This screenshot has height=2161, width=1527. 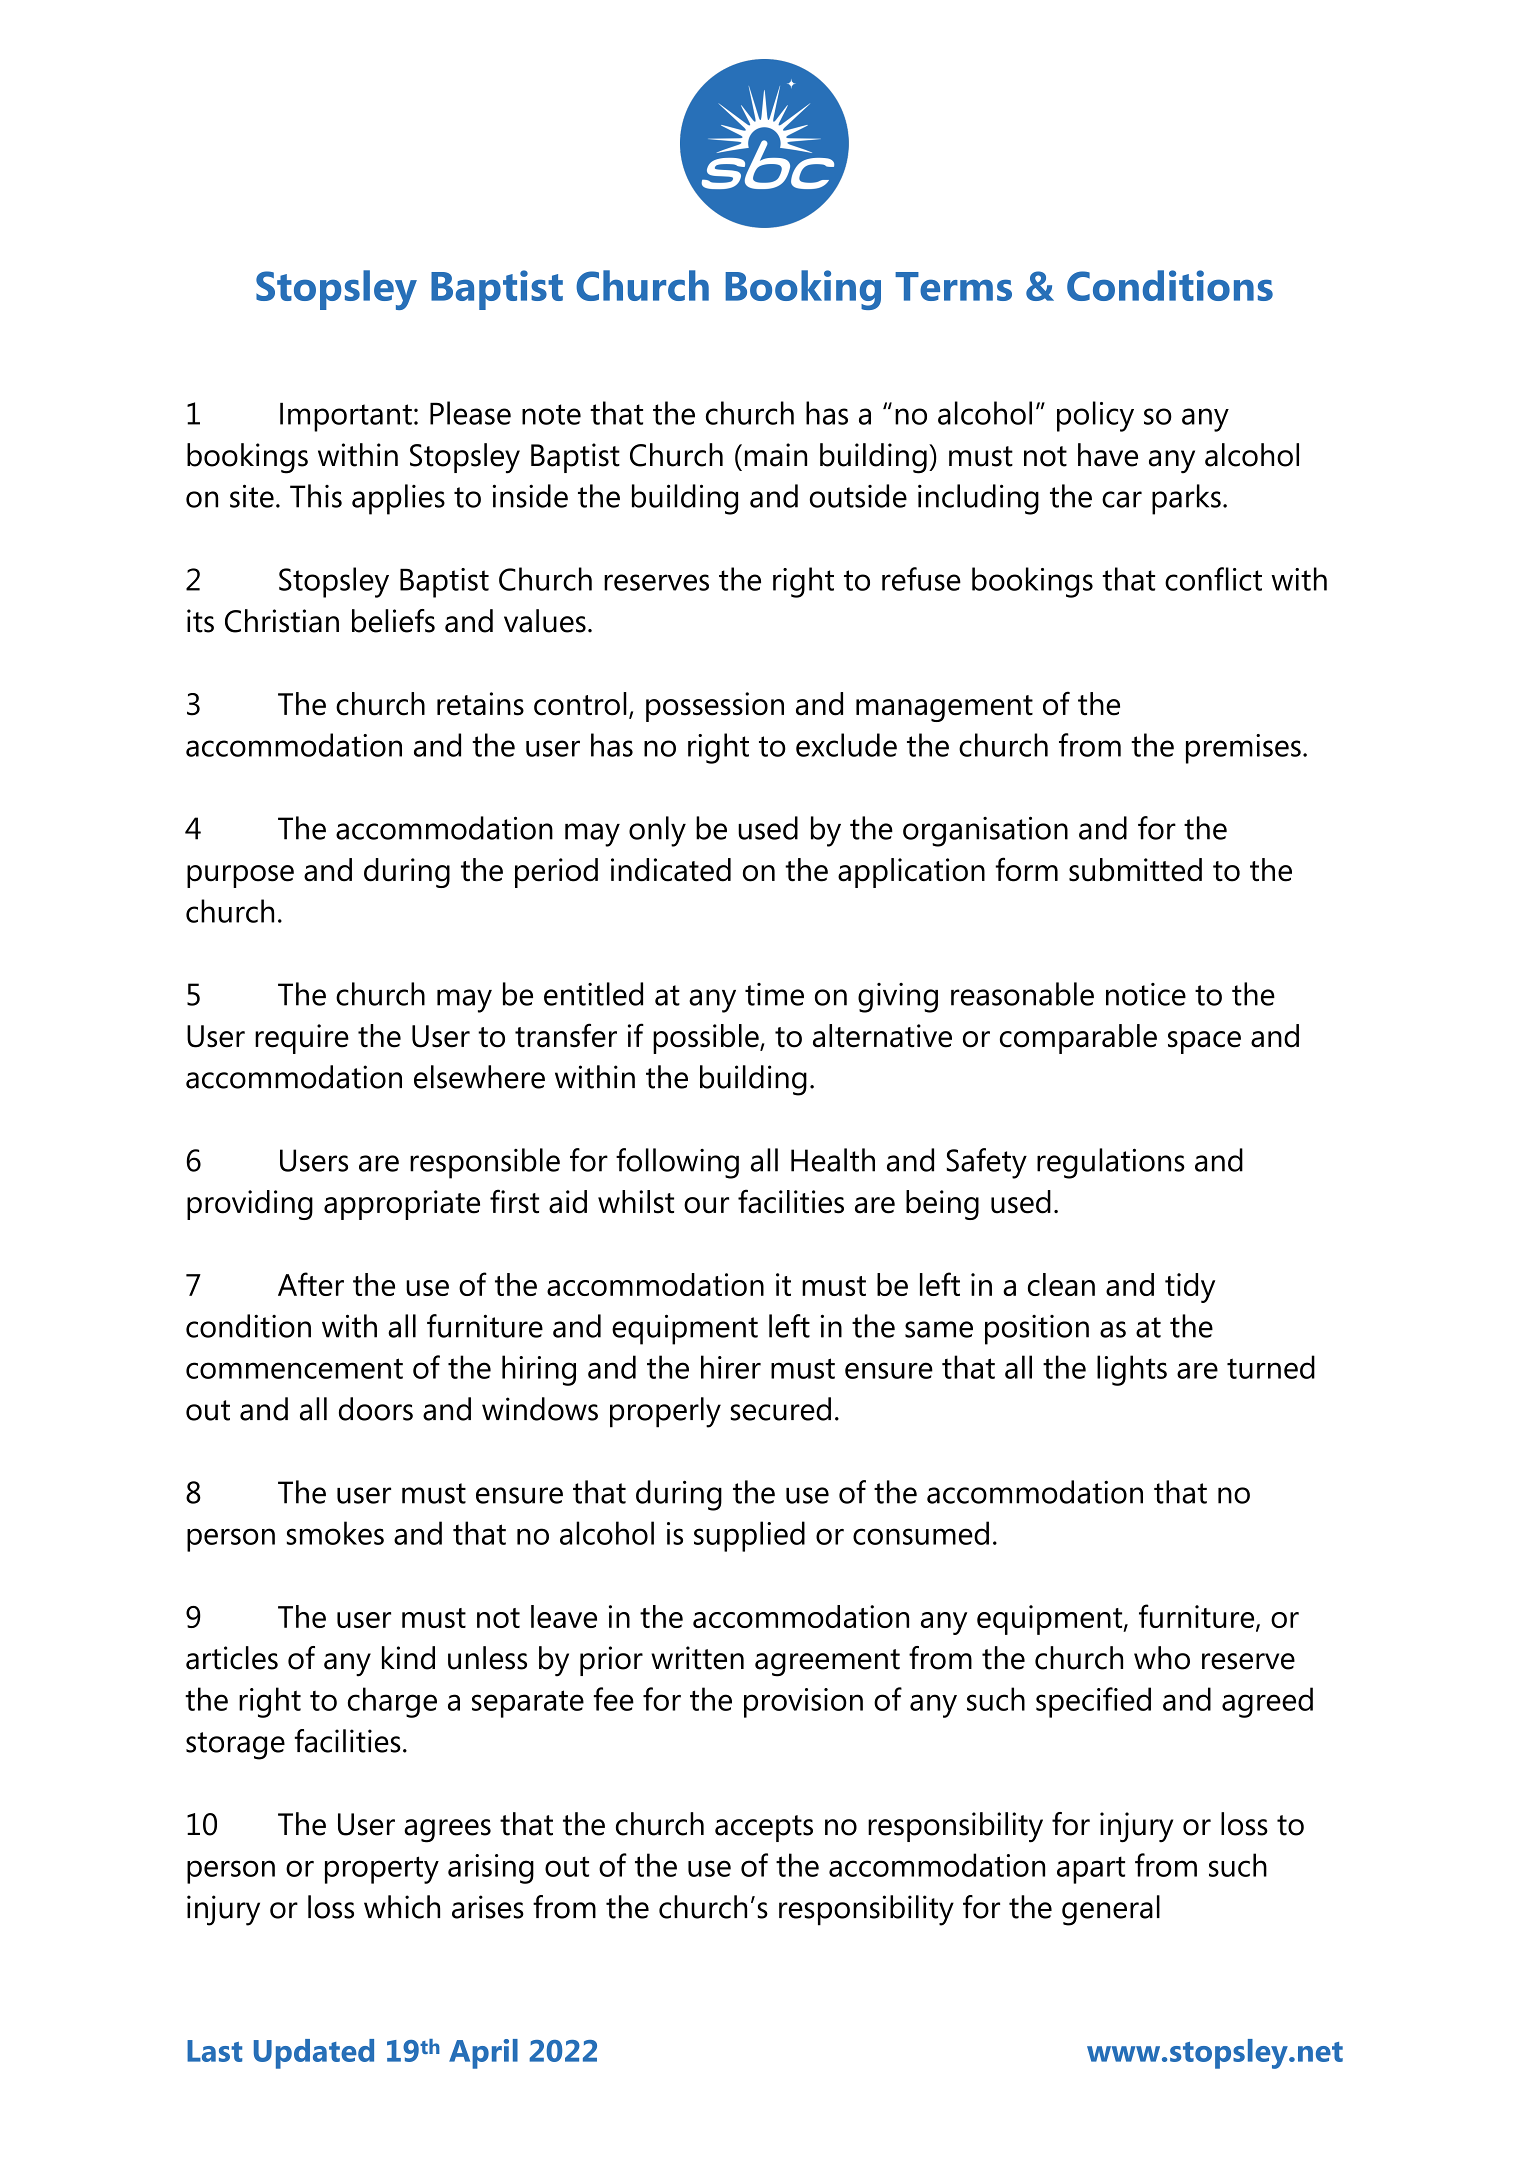 What do you see at coordinates (1111, 1163) in the screenshot?
I see `regulations` at bounding box center [1111, 1163].
